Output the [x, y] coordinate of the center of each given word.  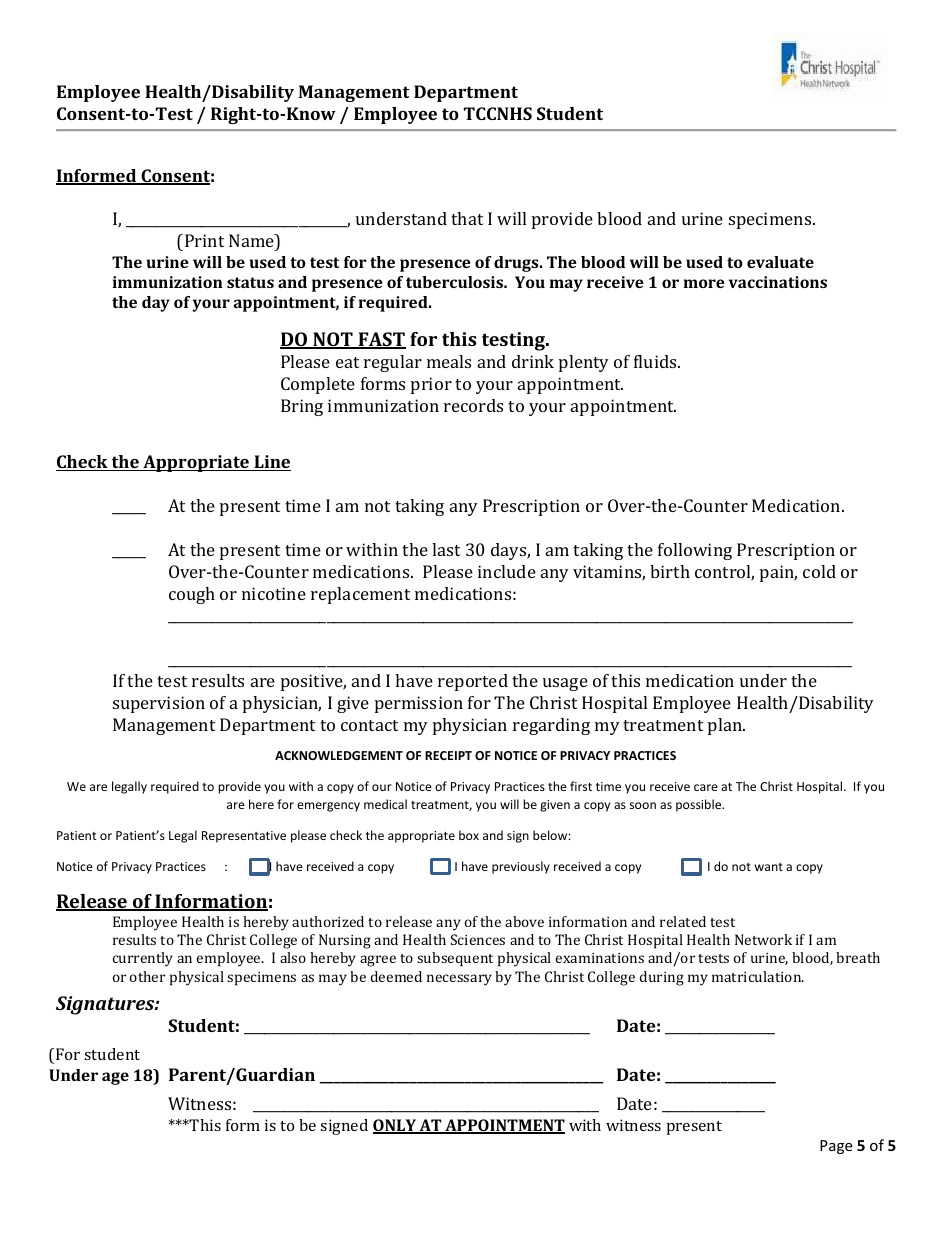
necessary [459, 980]
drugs [517, 264]
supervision [159, 704]
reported [473, 682]
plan [726, 726]
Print [204, 240]
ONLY [396, 1126]
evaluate [780, 262]
